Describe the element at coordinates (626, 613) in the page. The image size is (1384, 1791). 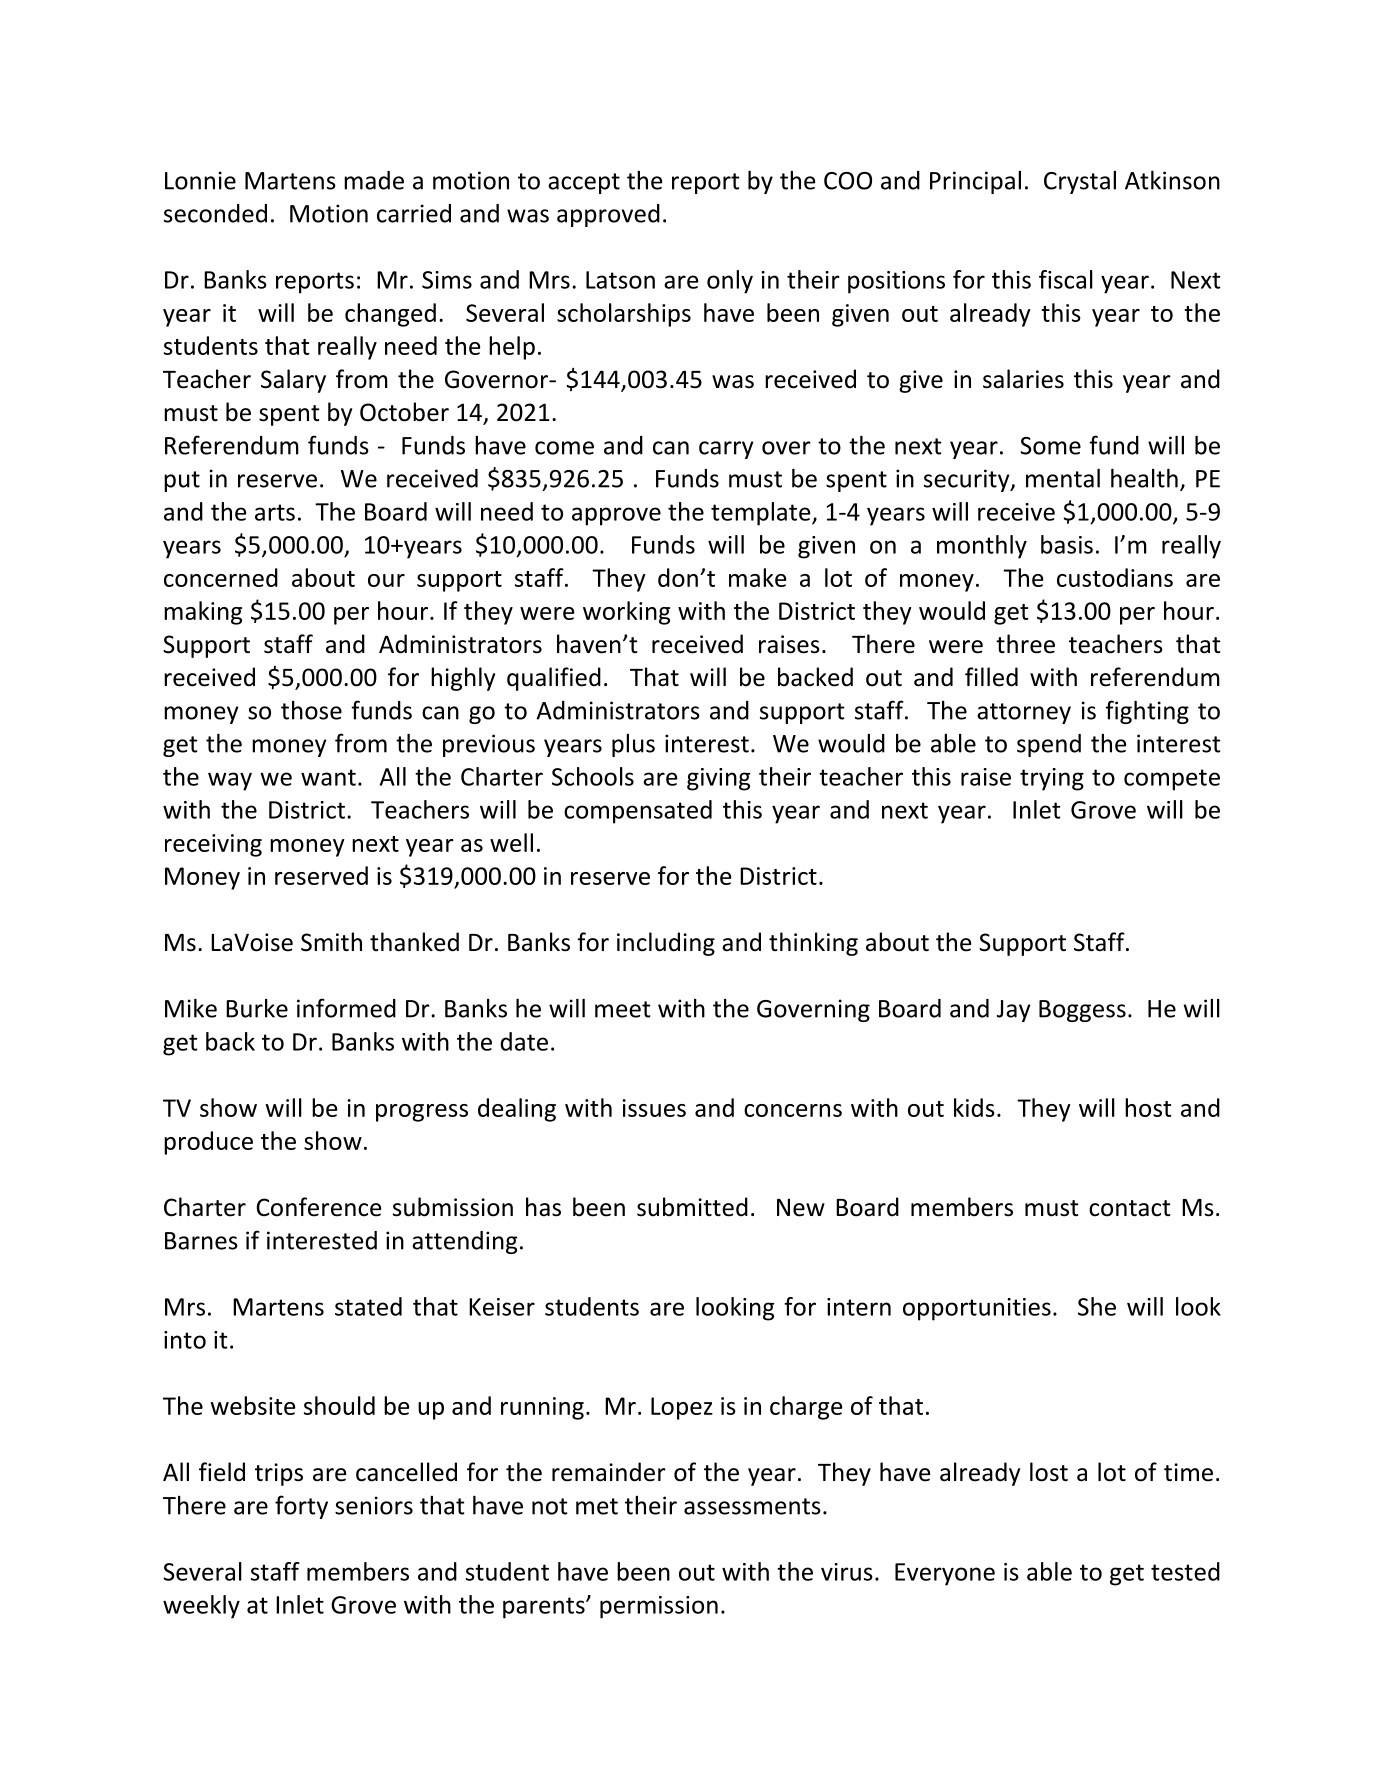
I see `working` at that location.
